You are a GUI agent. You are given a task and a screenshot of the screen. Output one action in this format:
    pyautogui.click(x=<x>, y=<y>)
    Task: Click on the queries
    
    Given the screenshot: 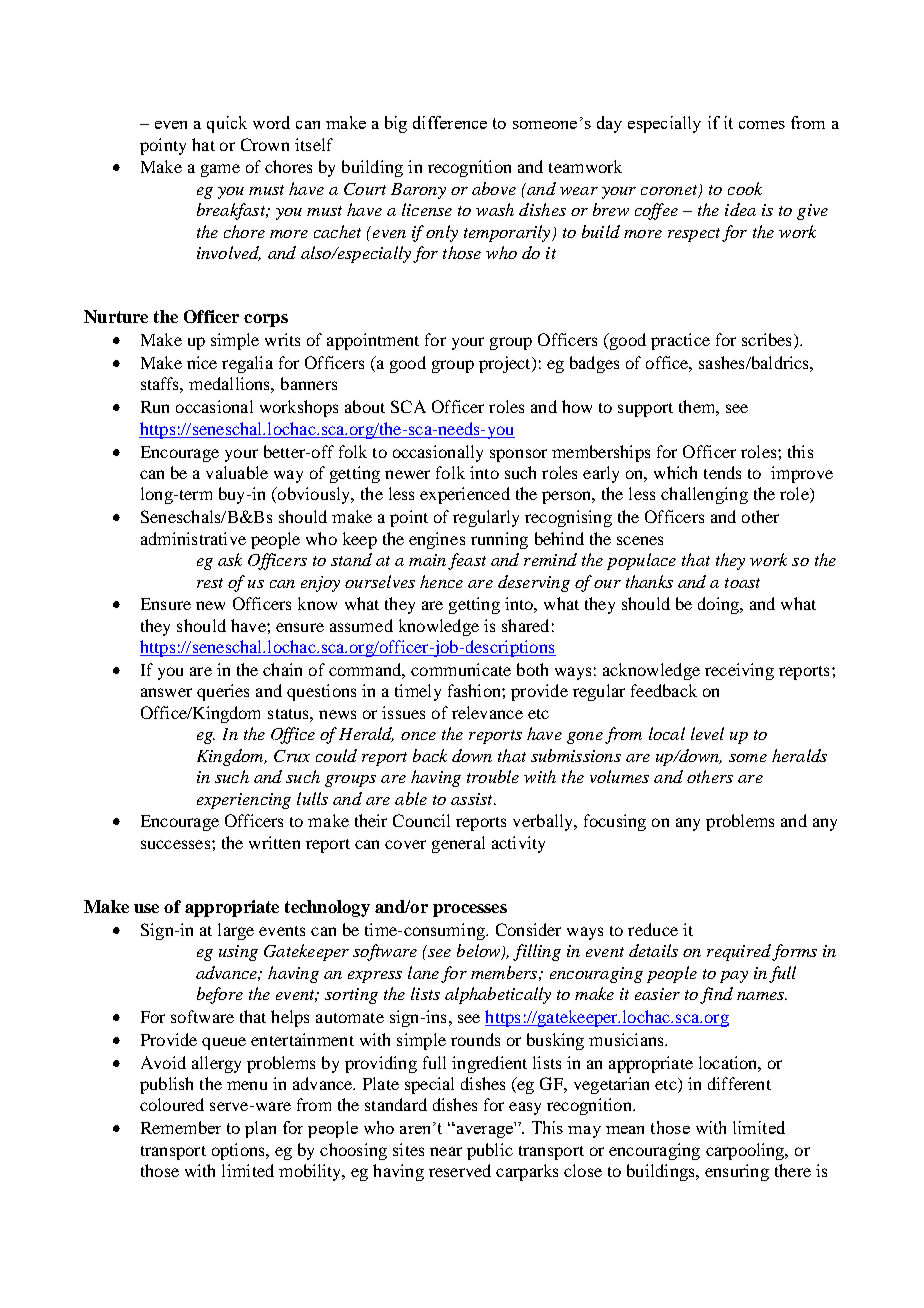 What is the action you would take?
    pyautogui.click(x=223, y=692)
